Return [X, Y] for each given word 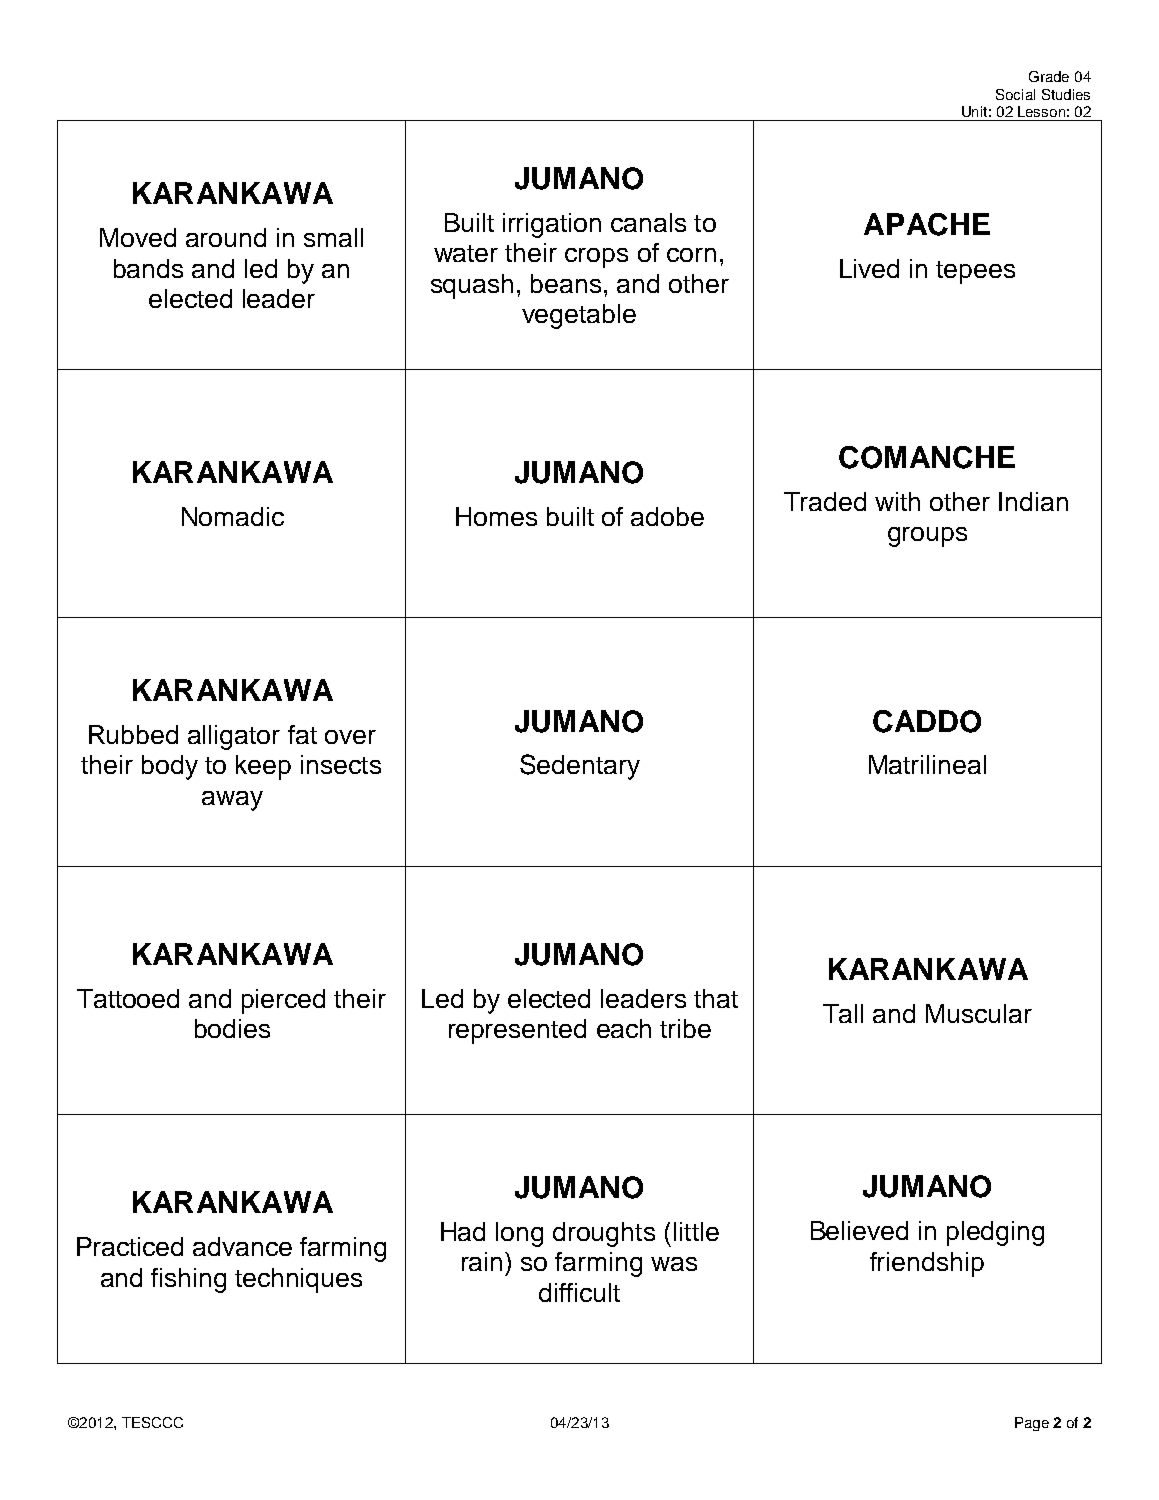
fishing [188, 1280]
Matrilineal [927, 764]
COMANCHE [927, 457]
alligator [234, 737]
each [624, 1028]
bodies [232, 1028]
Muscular [979, 1013]
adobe [667, 516]
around [226, 237]
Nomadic [233, 516]
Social [1015, 94]
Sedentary [580, 767]
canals [648, 222]
